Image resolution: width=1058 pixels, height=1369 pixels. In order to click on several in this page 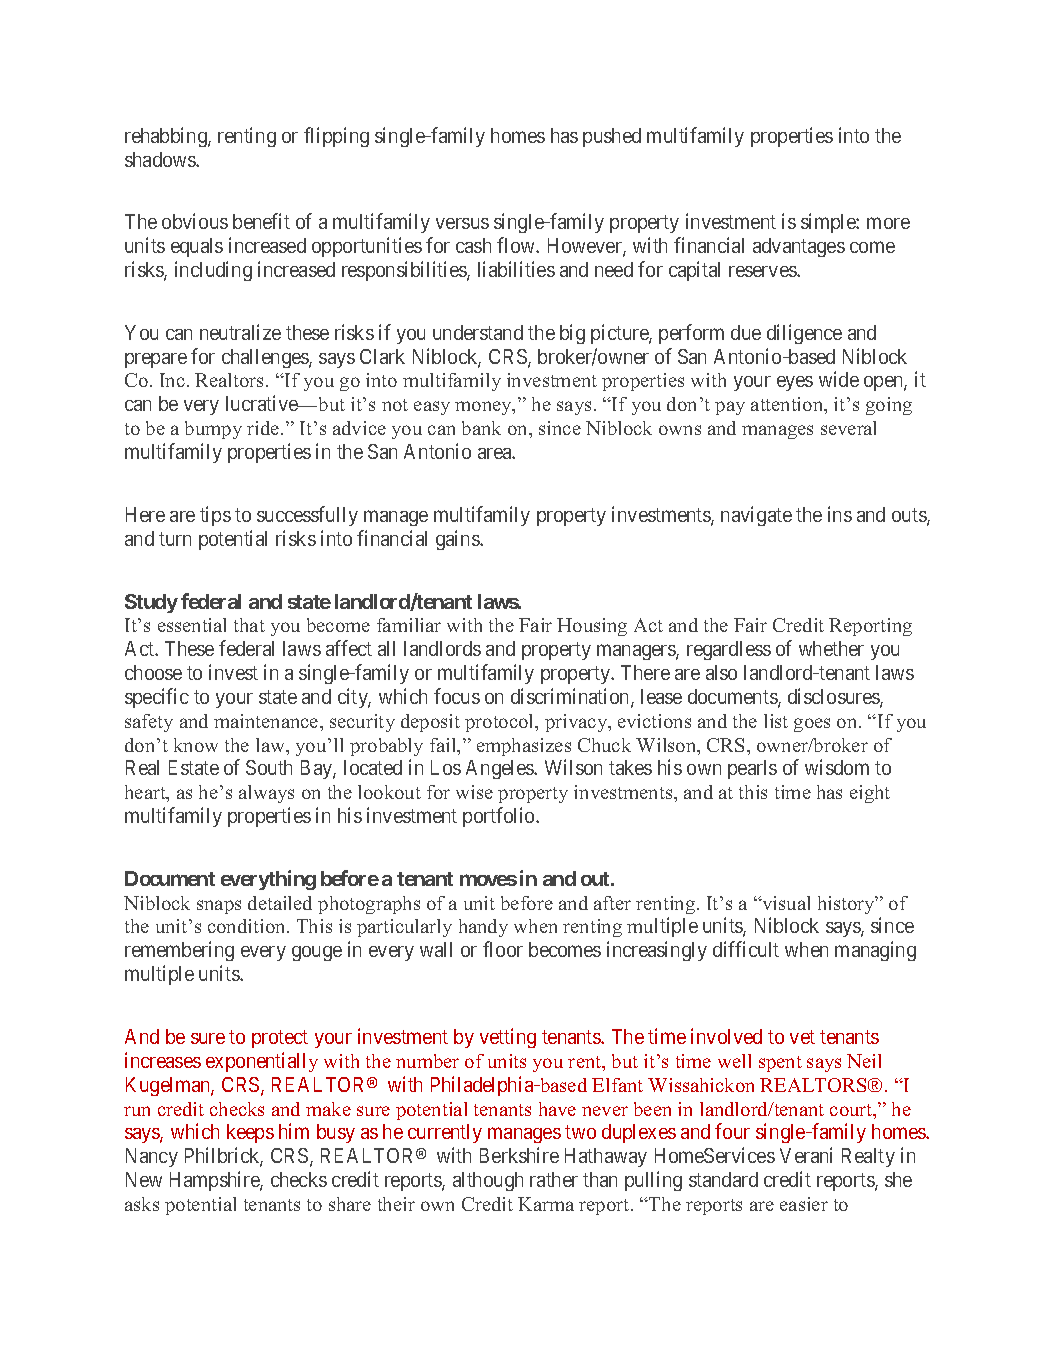, I will do `click(848, 428)`.
